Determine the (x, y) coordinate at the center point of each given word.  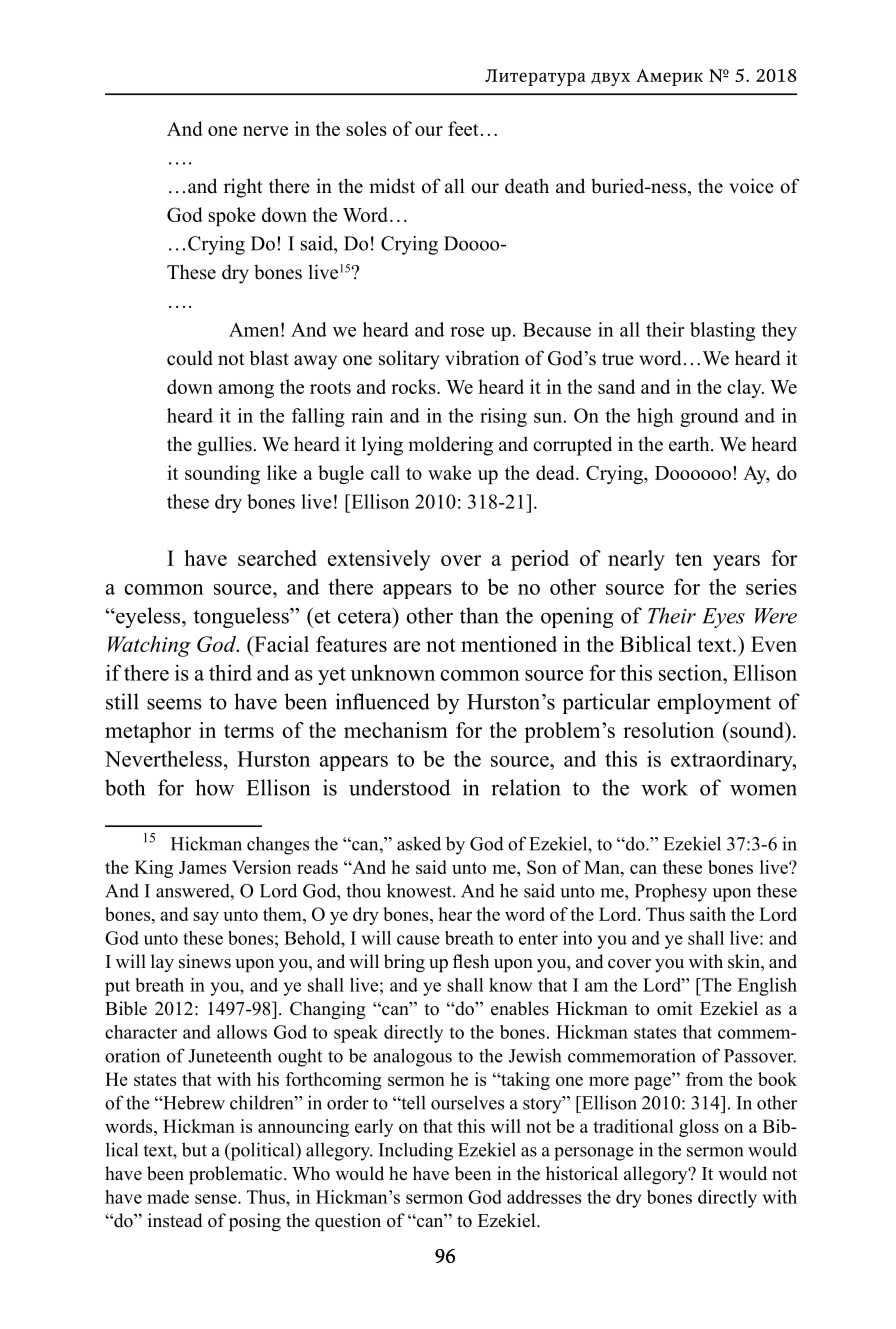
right (243, 188)
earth (690, 444)
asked (419, 843)
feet (463, 128)
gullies (224, 446)
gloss (699, 1128)
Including (416, 1151)
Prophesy (671, 893)
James (202, 867)
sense (217, 1199)
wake (449, 472)
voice (751, 186)
